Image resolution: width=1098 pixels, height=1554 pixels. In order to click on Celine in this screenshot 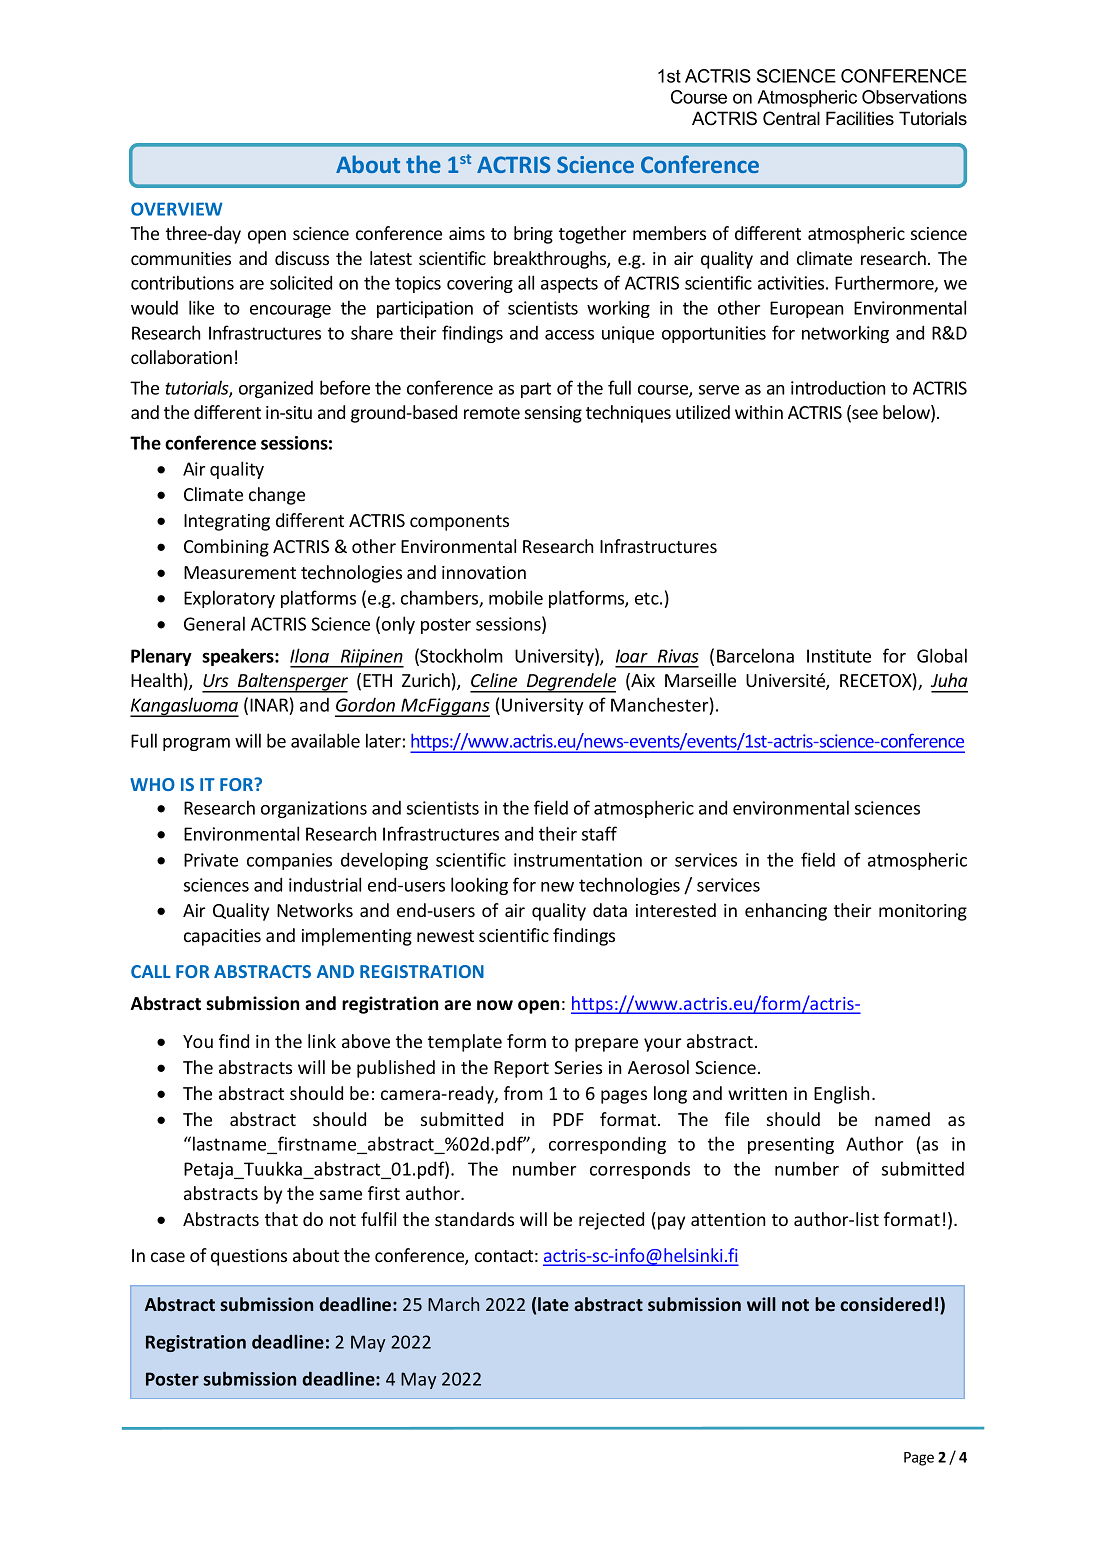, I will do `click(494, 680)`.
